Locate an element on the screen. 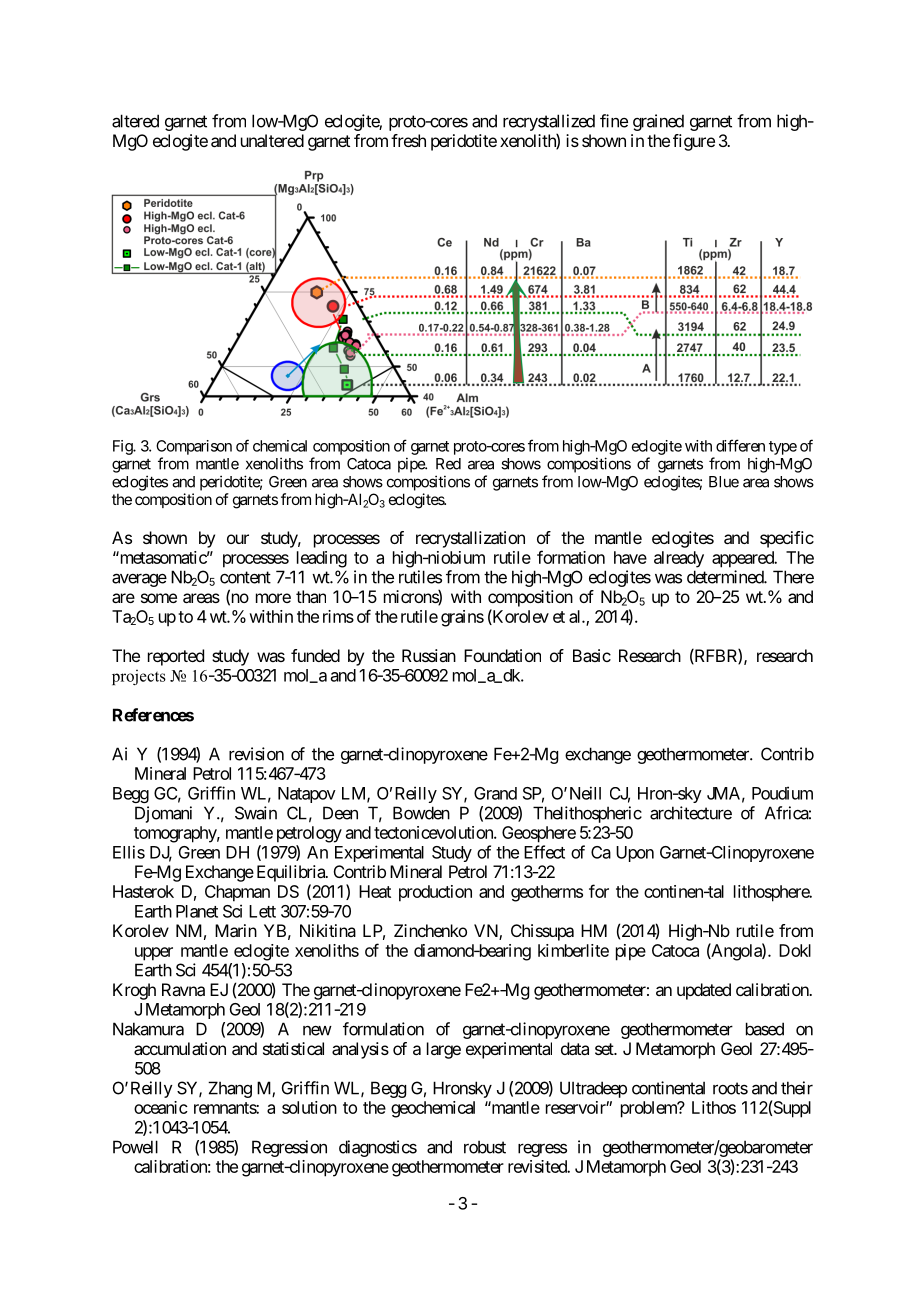 The width and height of the screenshot is (924, 1308). fine is located at coordinates (614, 121).
